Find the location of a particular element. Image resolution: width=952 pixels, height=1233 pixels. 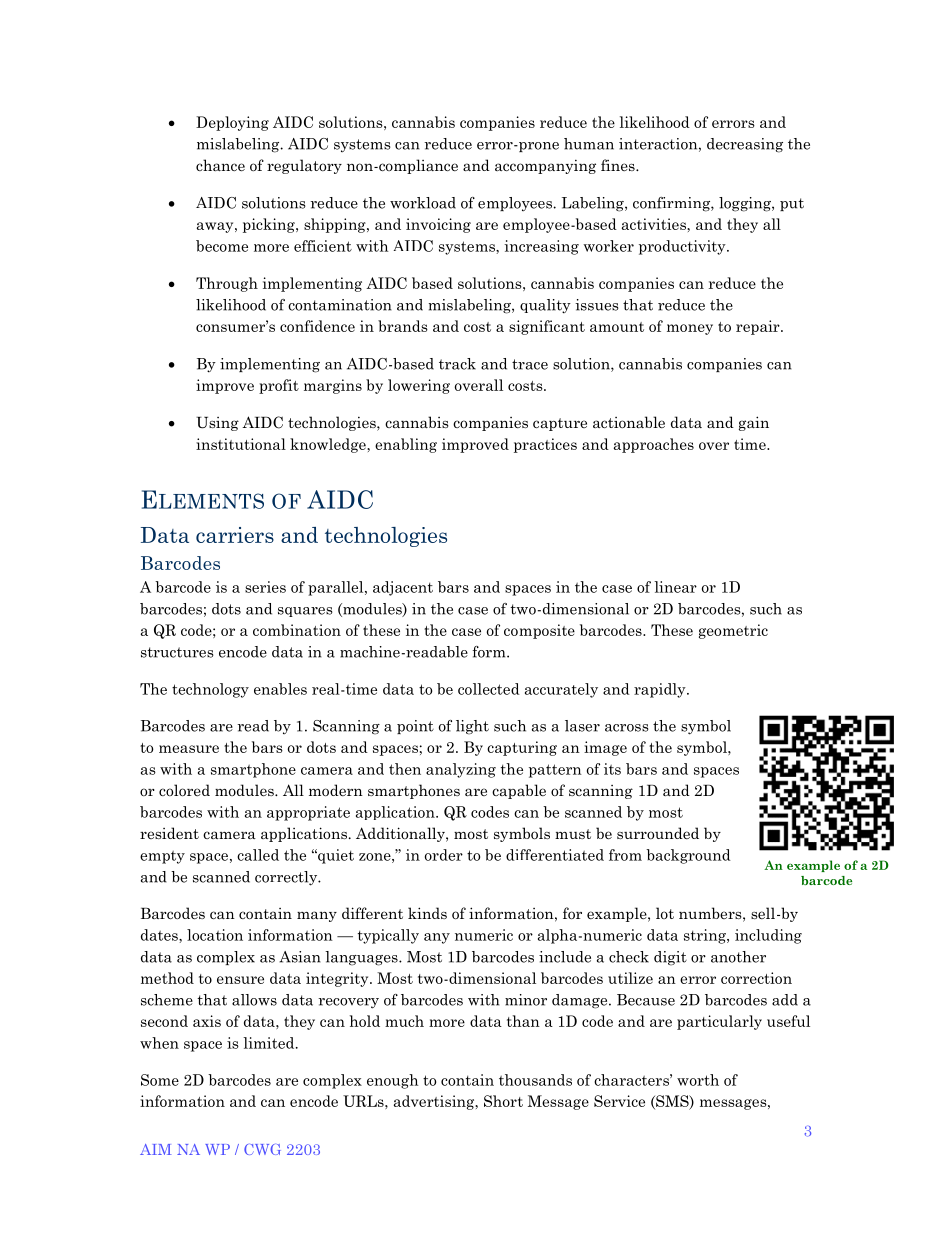

background is located at coordinates (688, 856).
